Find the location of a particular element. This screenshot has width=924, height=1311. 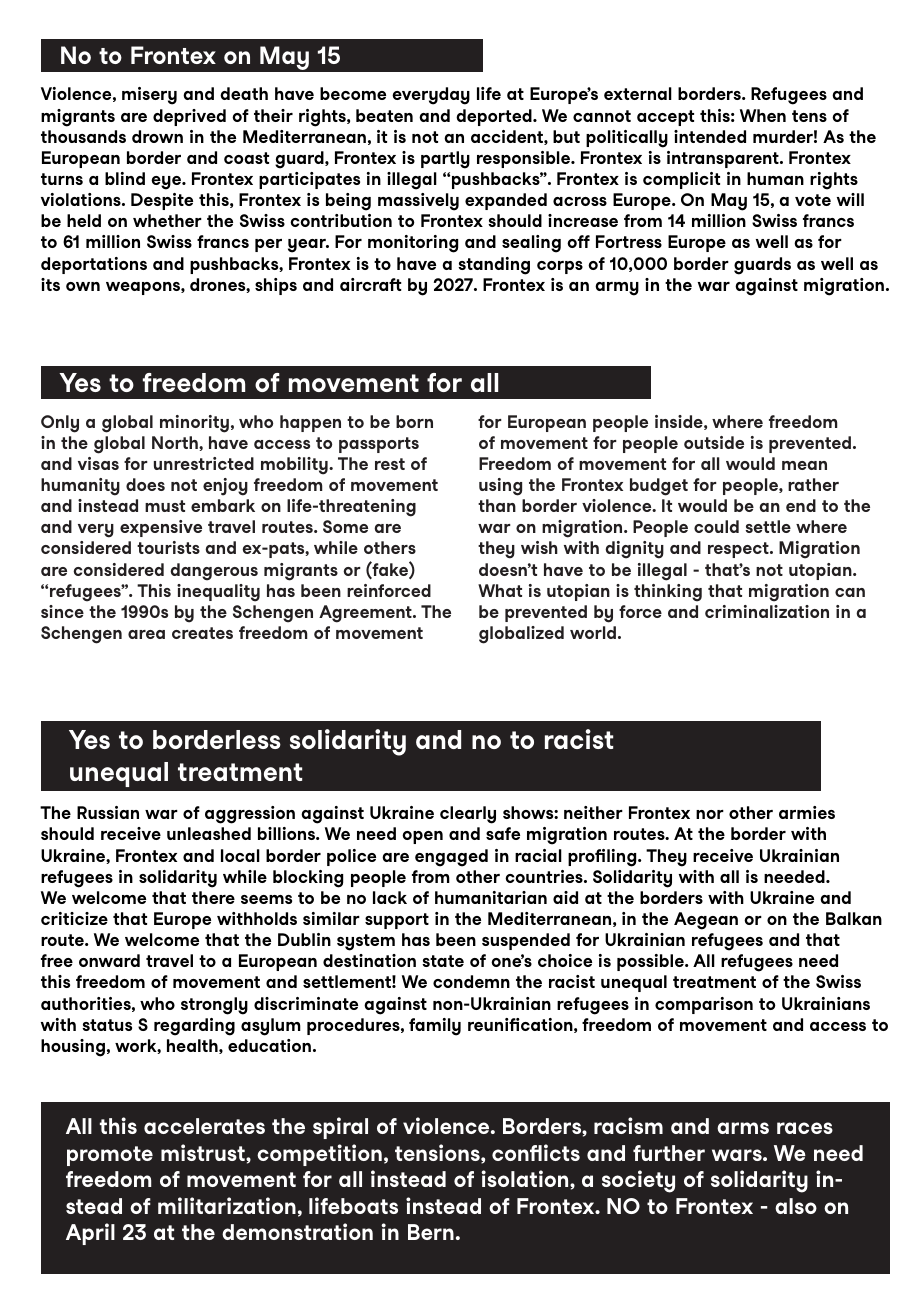

drown is located at coordinates (157, 136).
